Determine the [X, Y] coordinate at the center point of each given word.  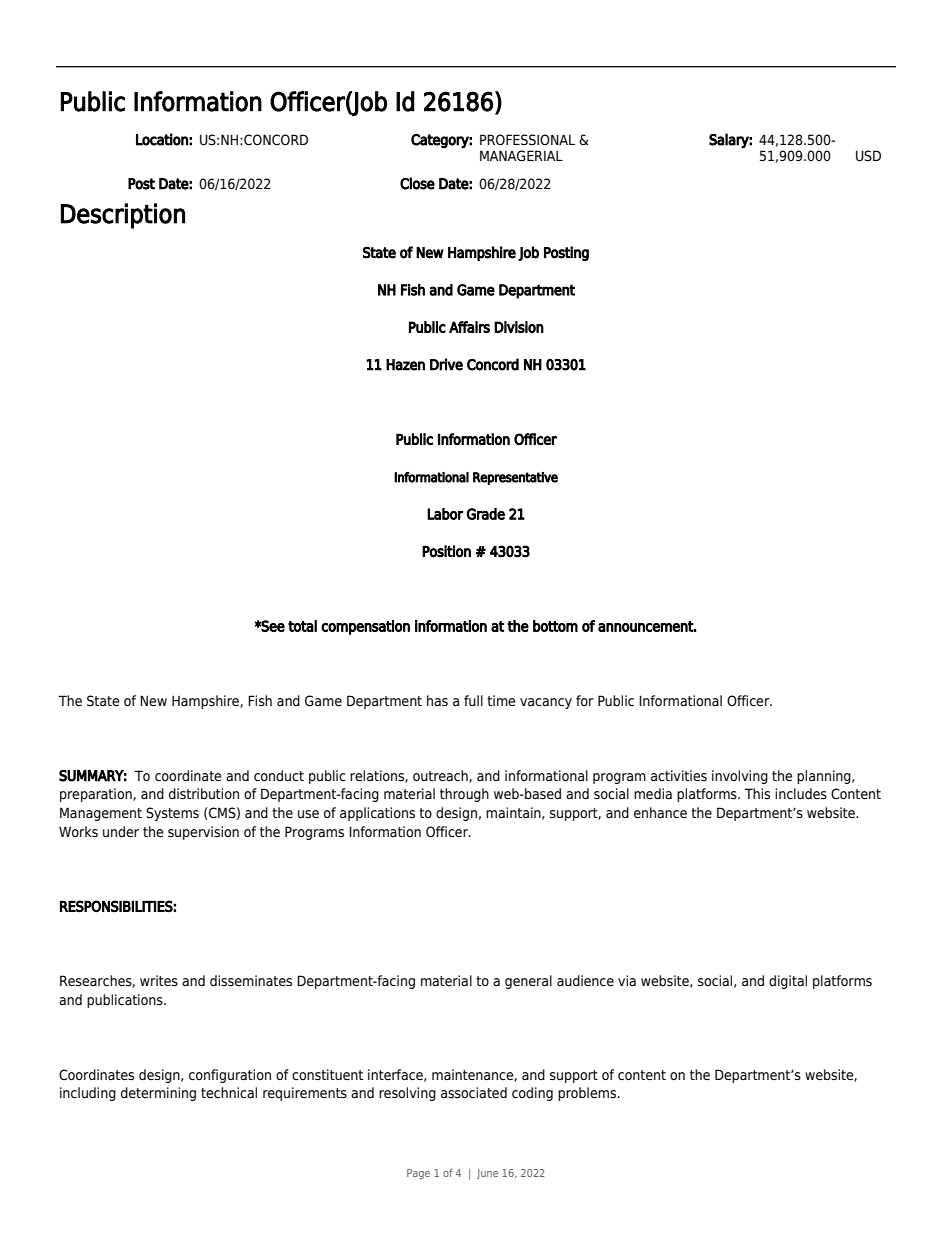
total [302, 626]
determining [158, 1094]
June [487, 1174]
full [473, 700]
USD [868, 156]
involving [740, 777]
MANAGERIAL [521, 156]
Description [122, 216]
